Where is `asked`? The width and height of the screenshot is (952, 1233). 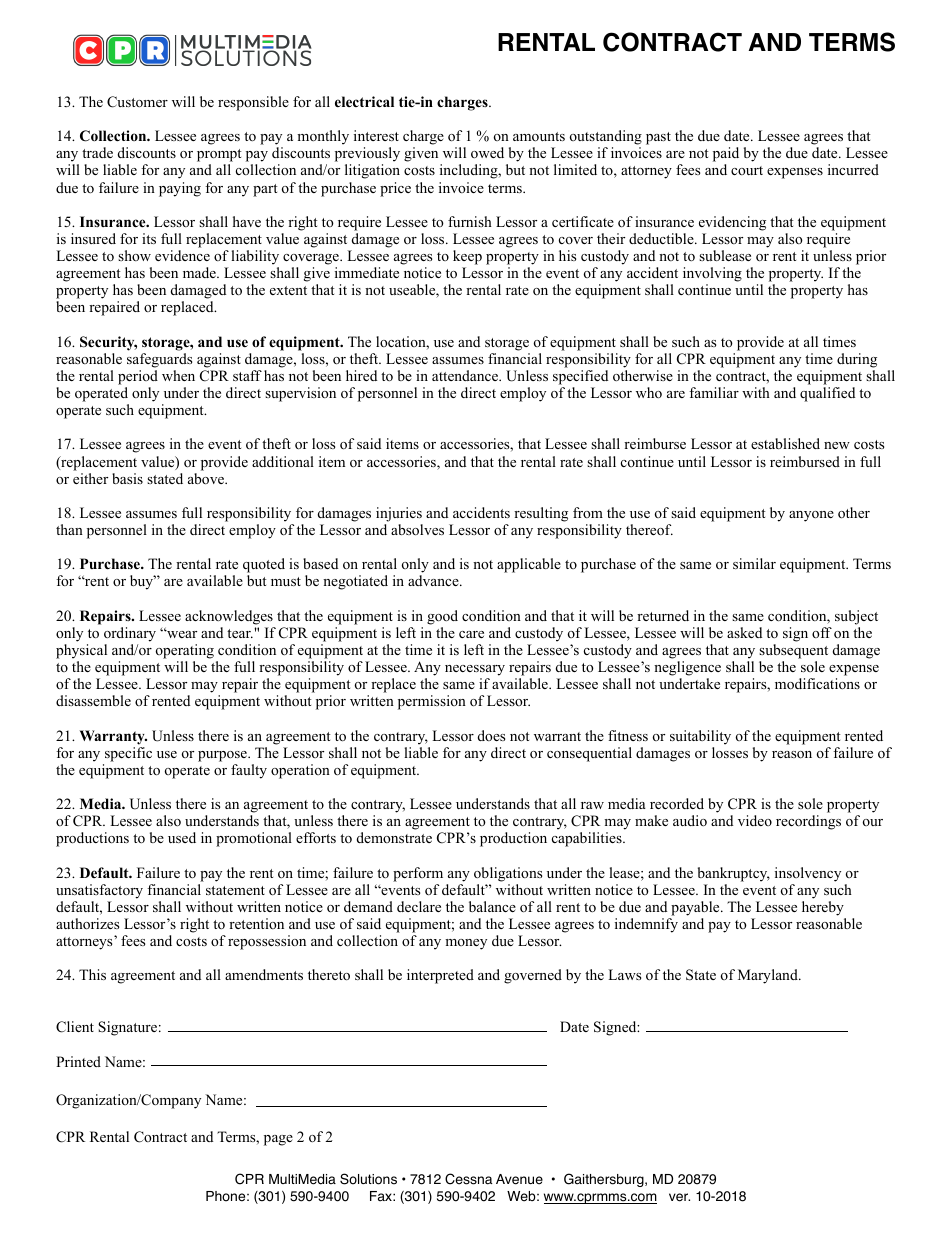
asked is located at coordinates (744, 632).
